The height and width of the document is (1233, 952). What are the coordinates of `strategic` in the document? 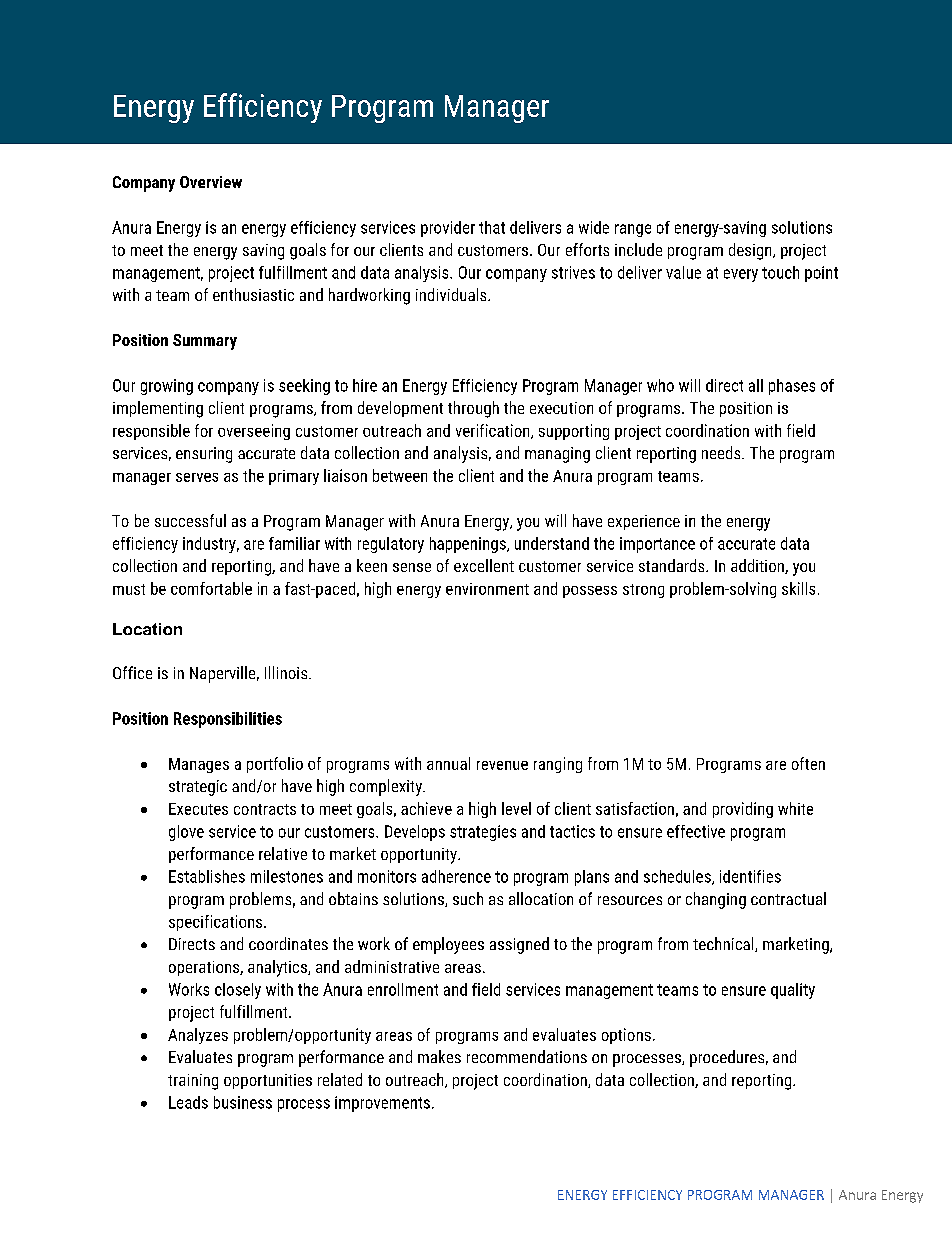 It's located at (198, 788).
